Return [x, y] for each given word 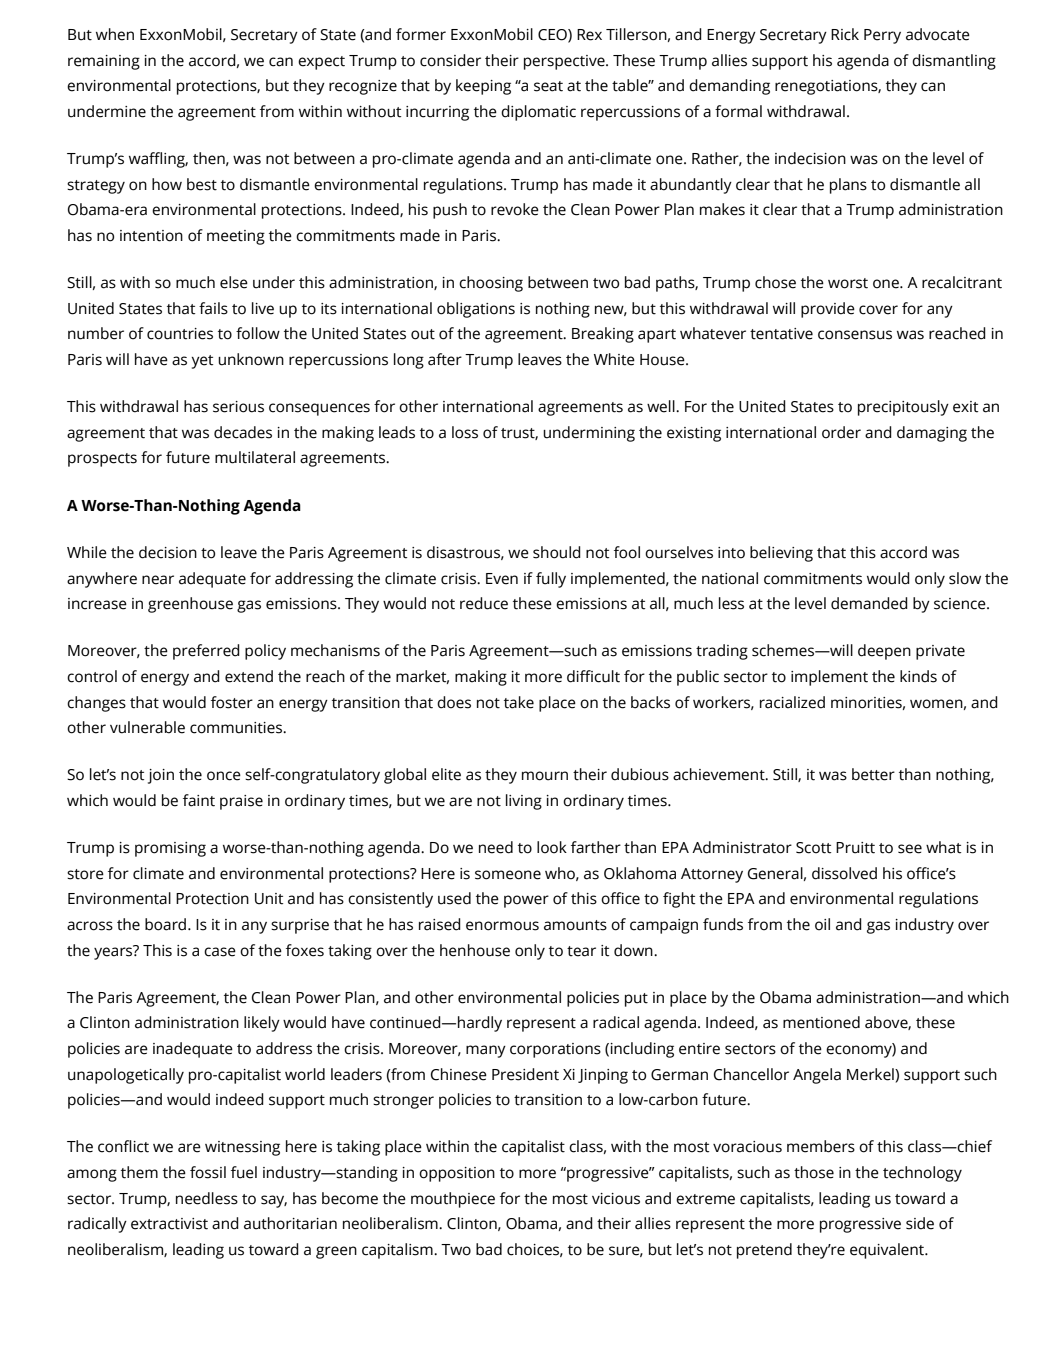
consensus [855, 335]
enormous [502, 926]
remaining [104, 62]
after [445, 359]
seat [548, 86]
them [139, 1172]
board [167, 924]
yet [202, 362]
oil [822, 924]
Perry [882, 36]
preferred [206, 652]
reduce [484, 603]
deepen [884, 652]
